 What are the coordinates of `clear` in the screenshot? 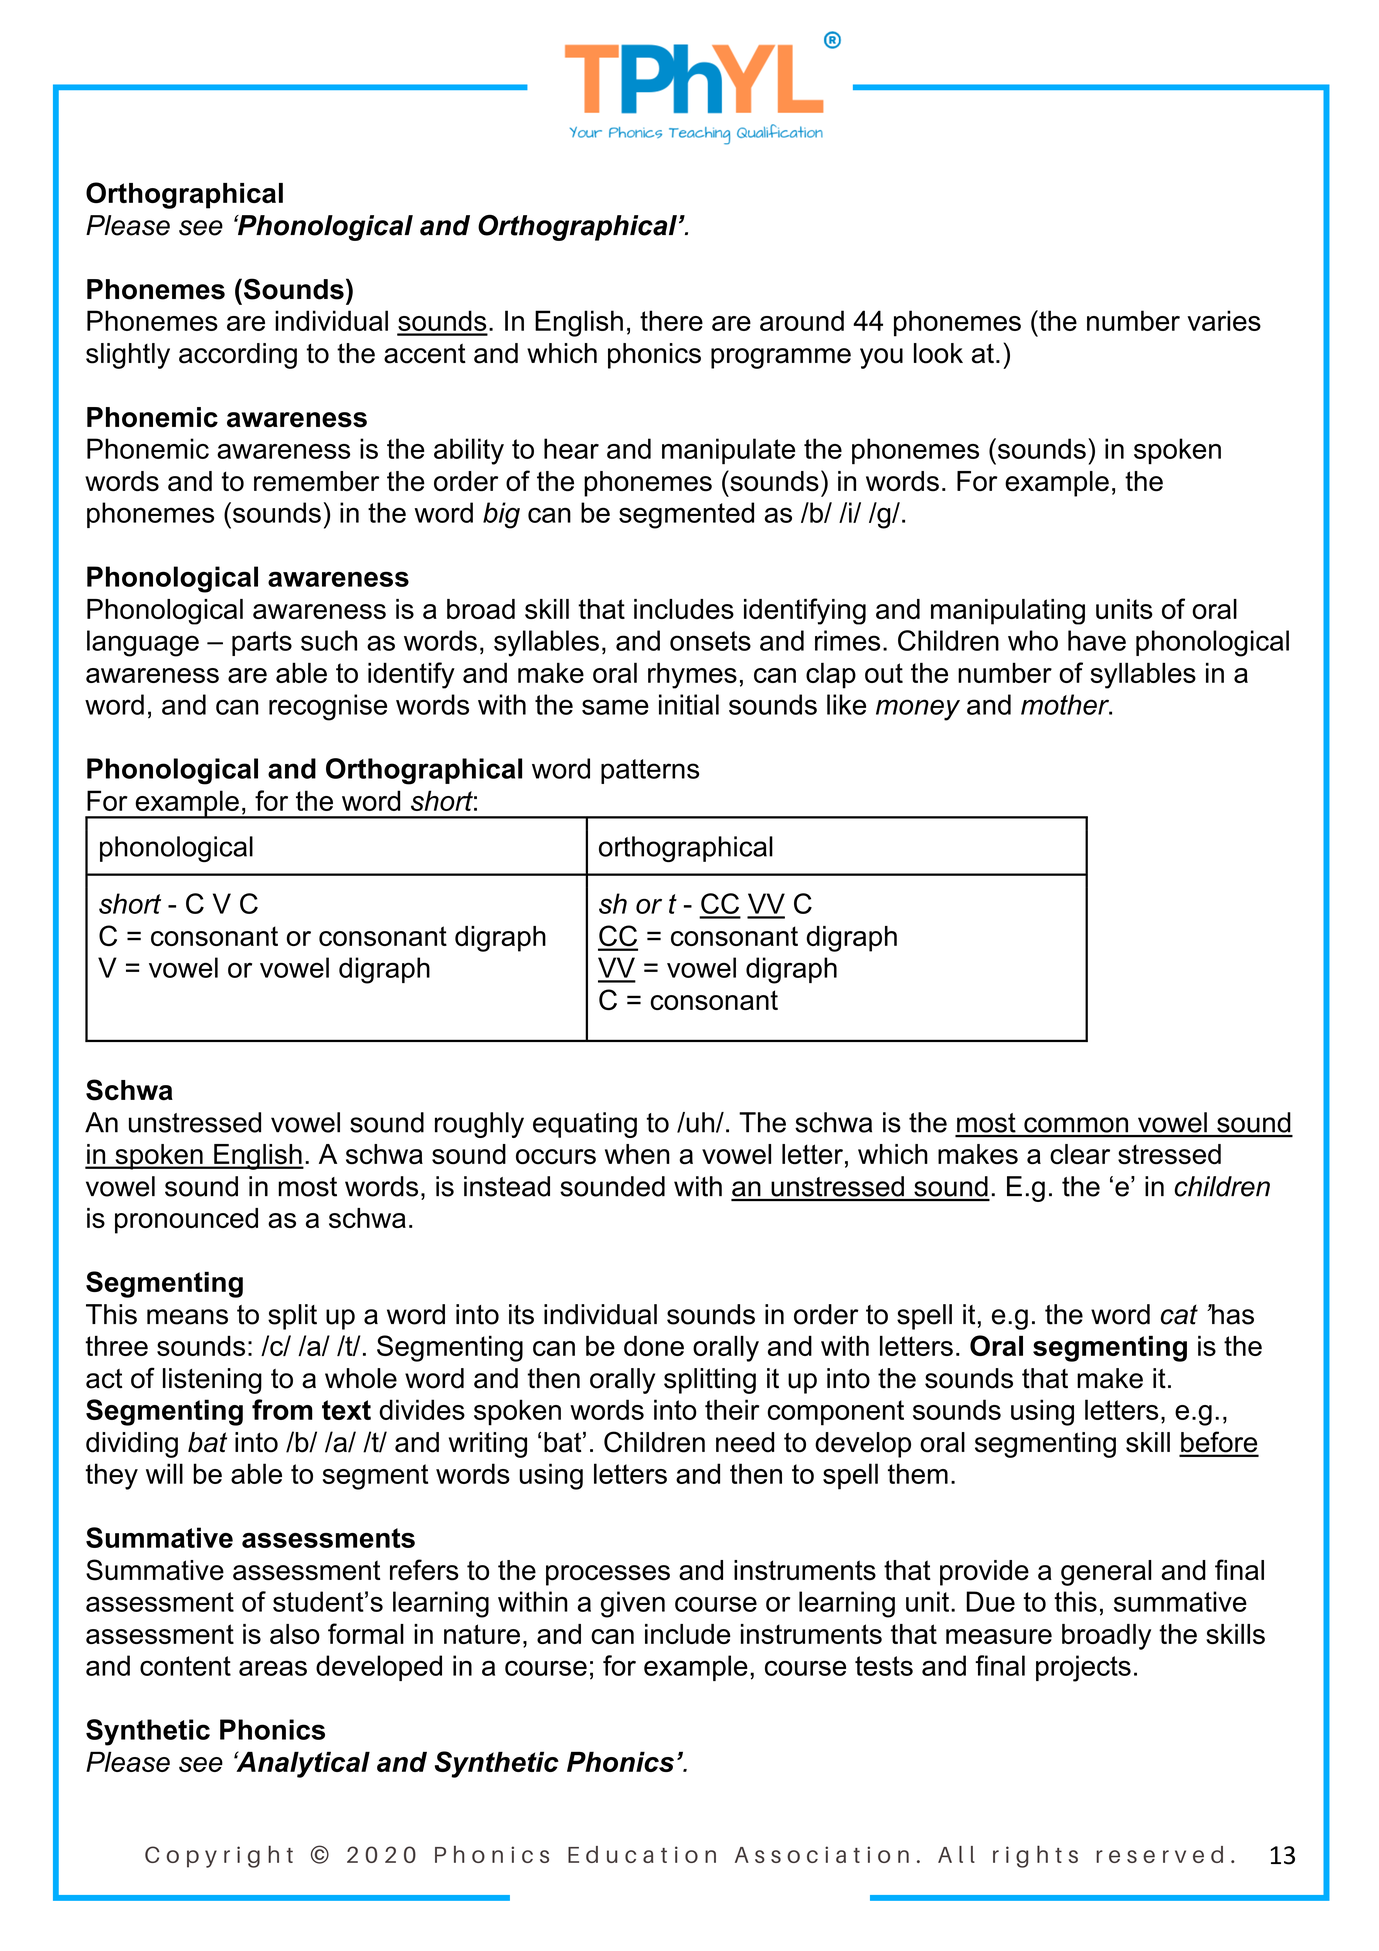 It's located at (1080, 1154).
